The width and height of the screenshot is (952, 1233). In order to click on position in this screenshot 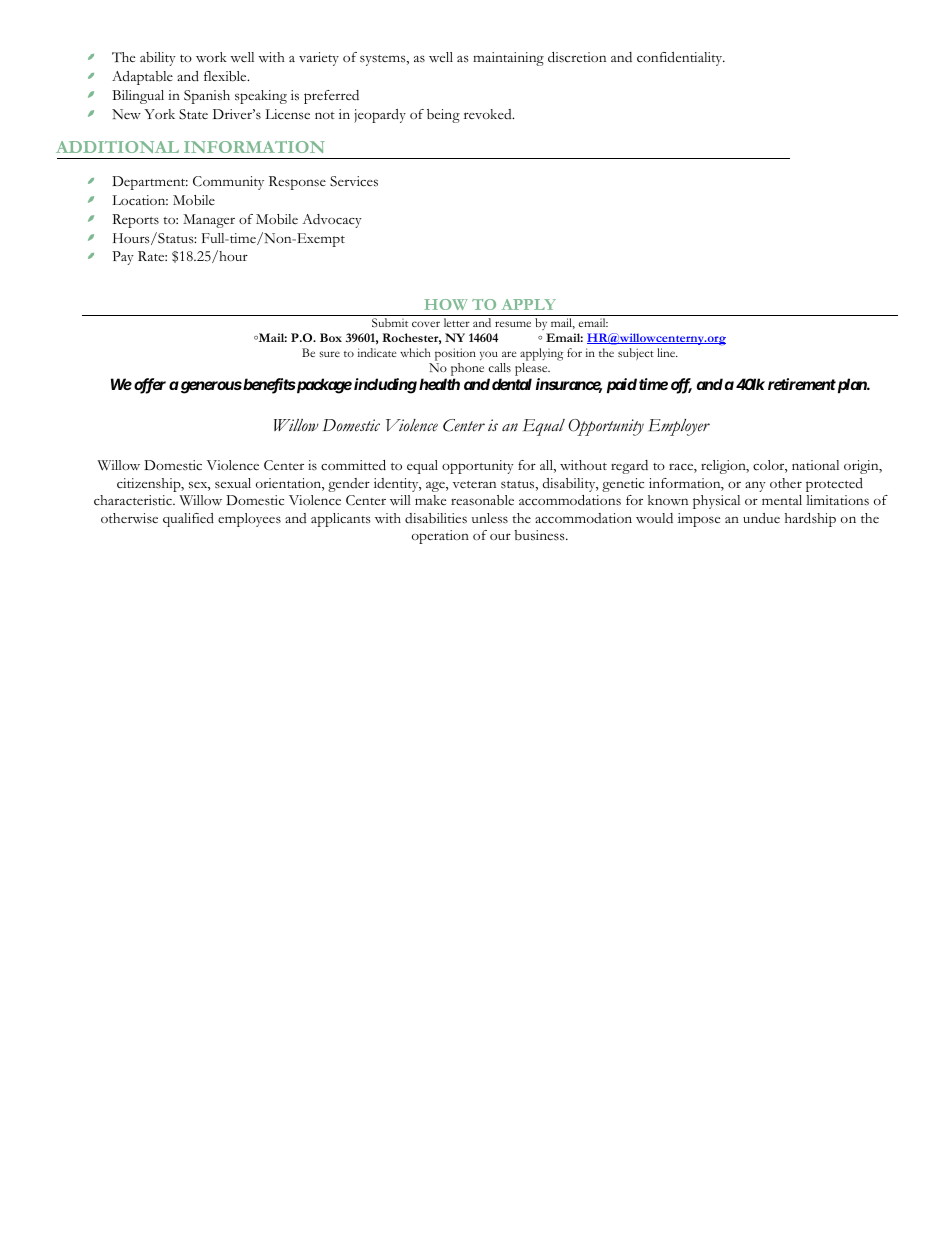, I will do `click(455, 354)`.
